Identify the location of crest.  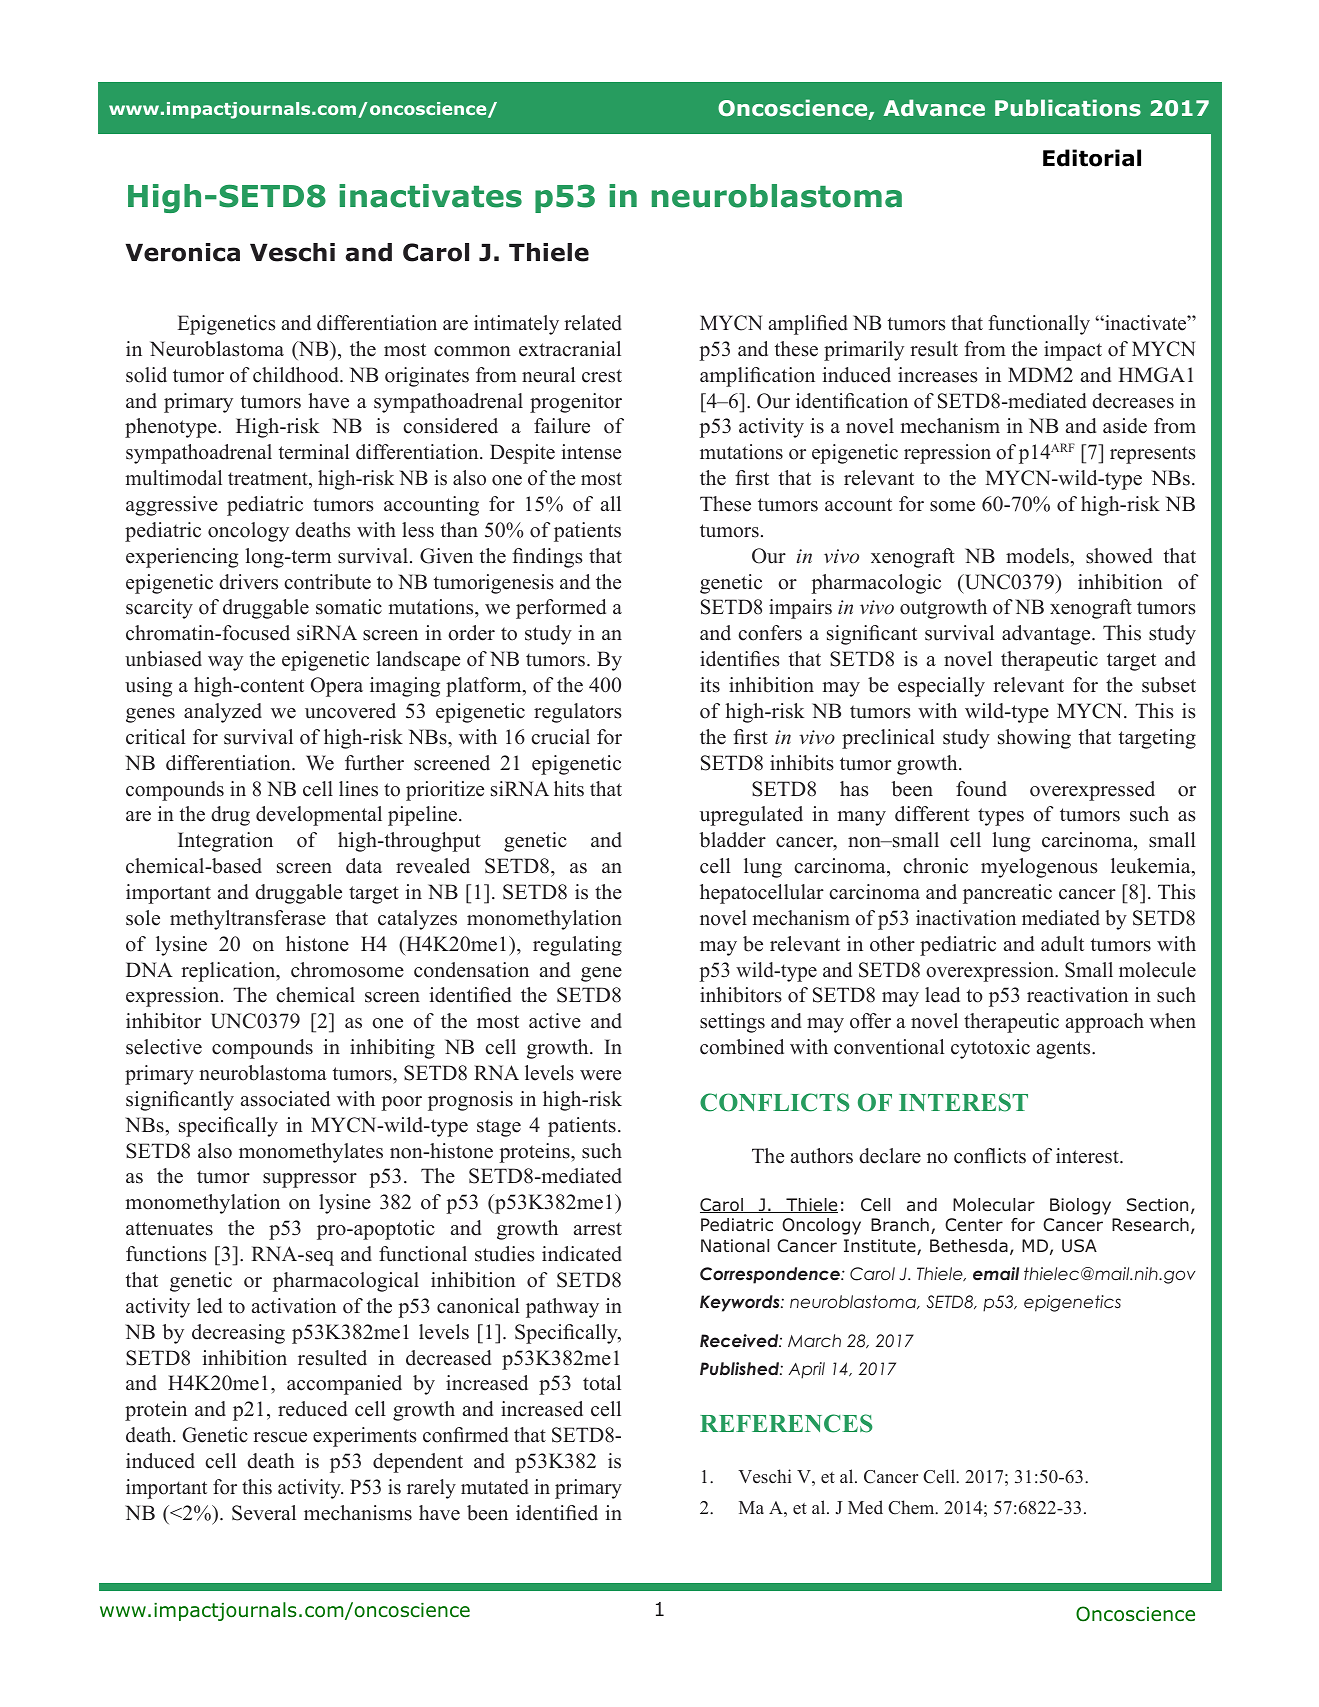
(602, 376).
